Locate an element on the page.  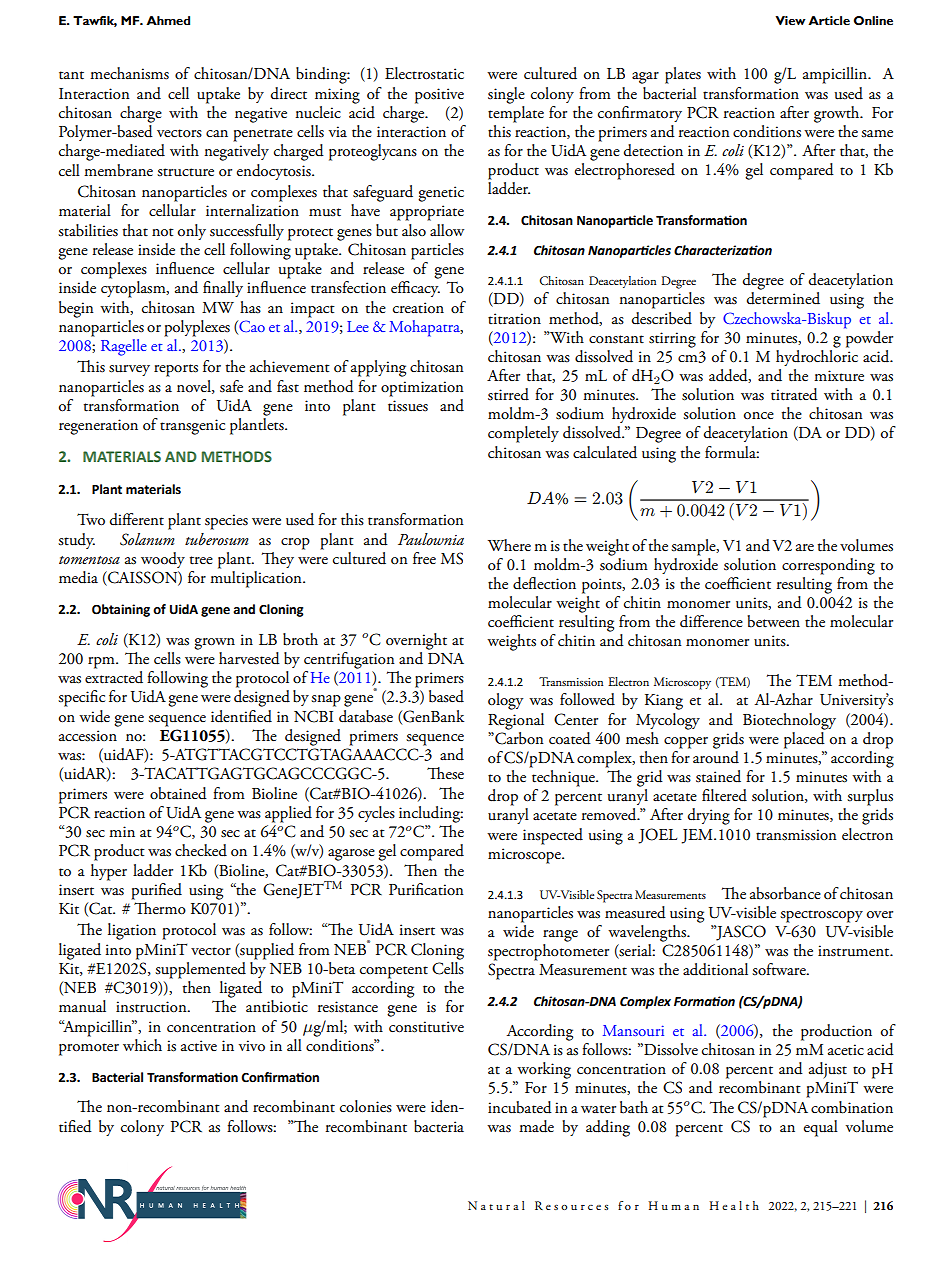
Ahmed is located at coordinates (168, 21).
